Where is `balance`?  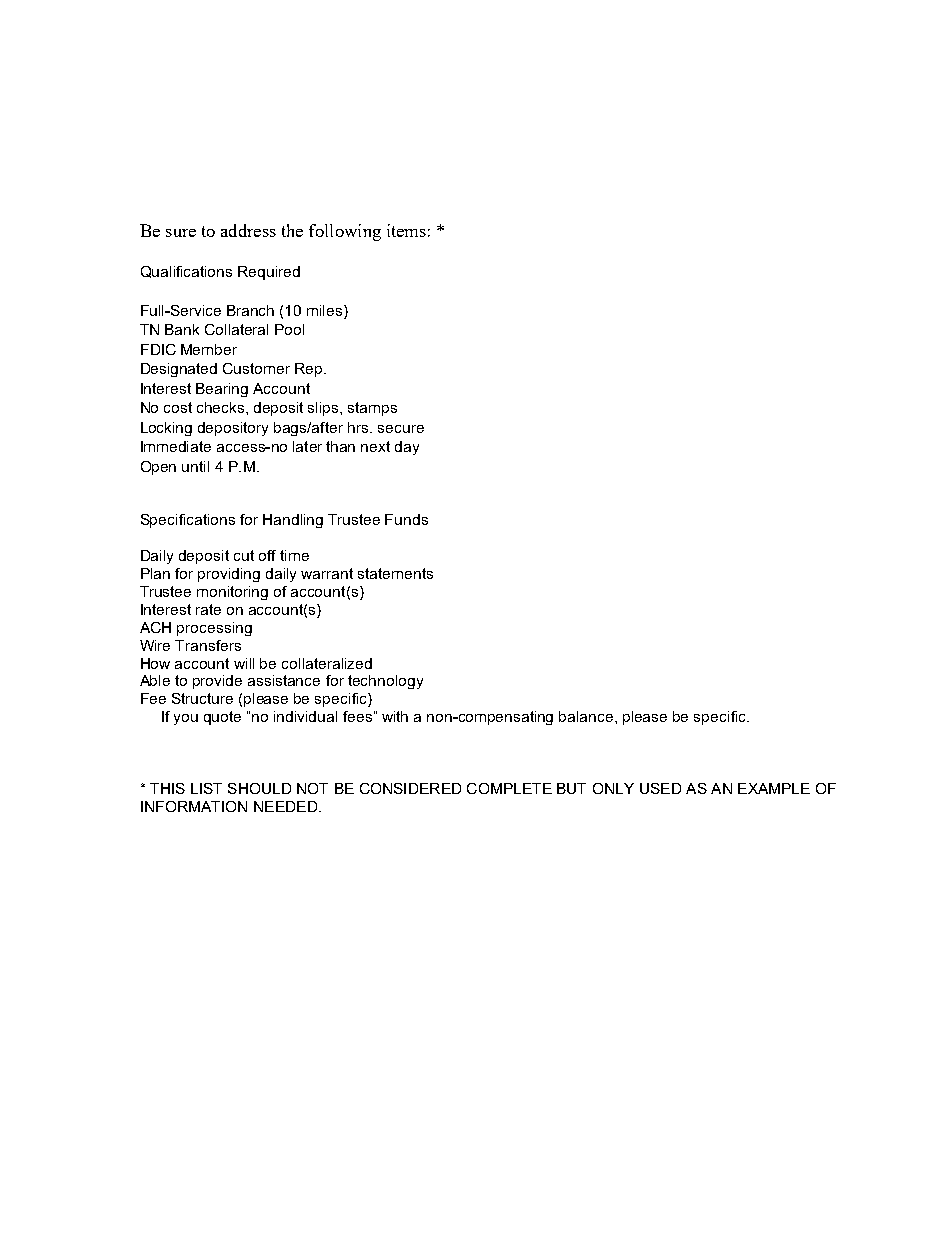
balance is located at coordinates (587, 716).
